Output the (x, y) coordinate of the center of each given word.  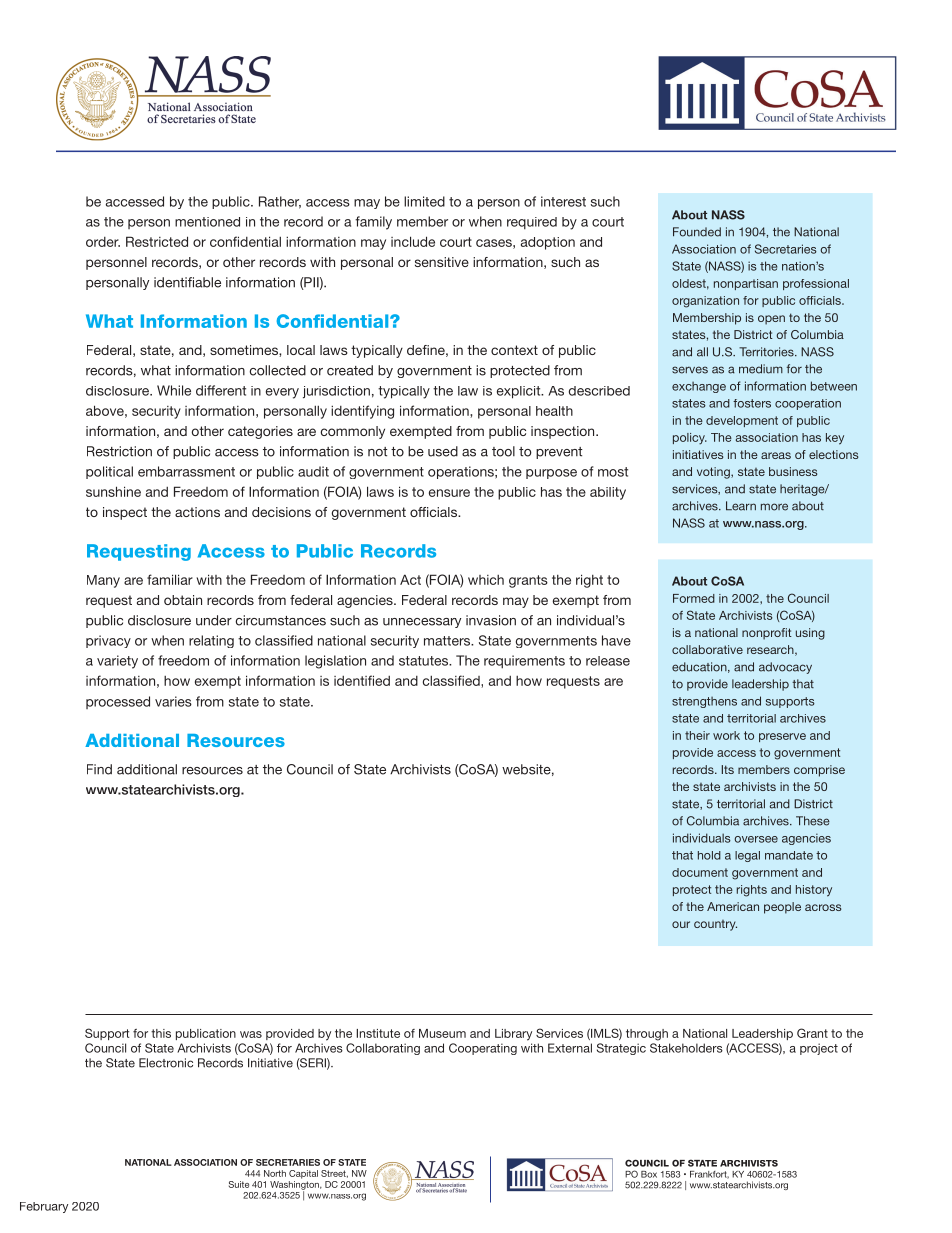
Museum (442, 1033)
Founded (697, 232)
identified (362, 680)
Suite (239, 1184)
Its (728, 769)
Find (99, 769)
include (413, 241)
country (715, 925)
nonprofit (767, 634)
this (161, 1033)
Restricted (157, 241)
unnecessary (422, 623)
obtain (183, 600)
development (742, 421)
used (443, 451)
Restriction (119, 451)
